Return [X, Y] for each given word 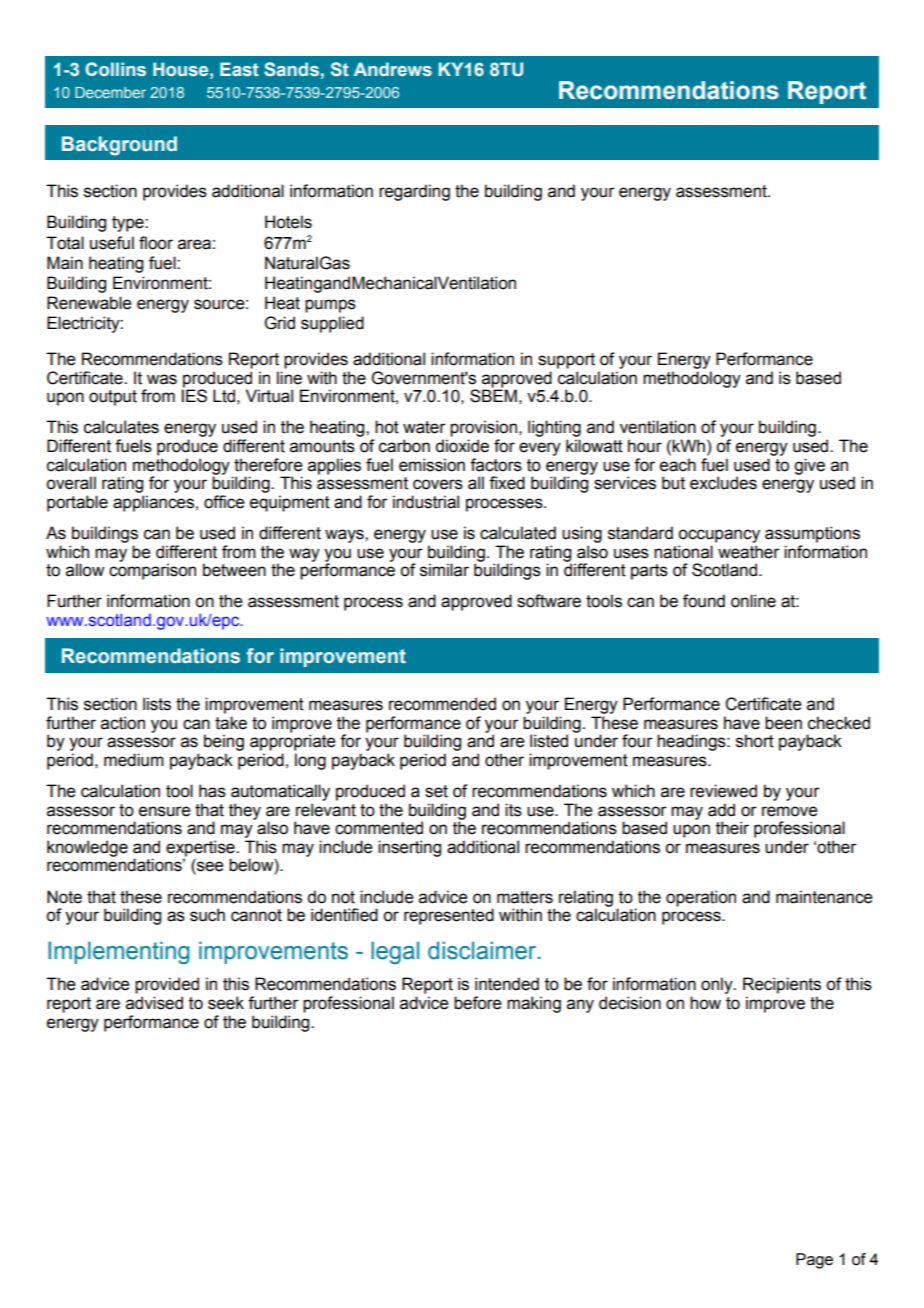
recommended [442, 704]
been [783, 723]
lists [157, 704]
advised [154, 1003]
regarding [414, 192]
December [110, 92]
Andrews [393, 69]
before [477, 1003]
